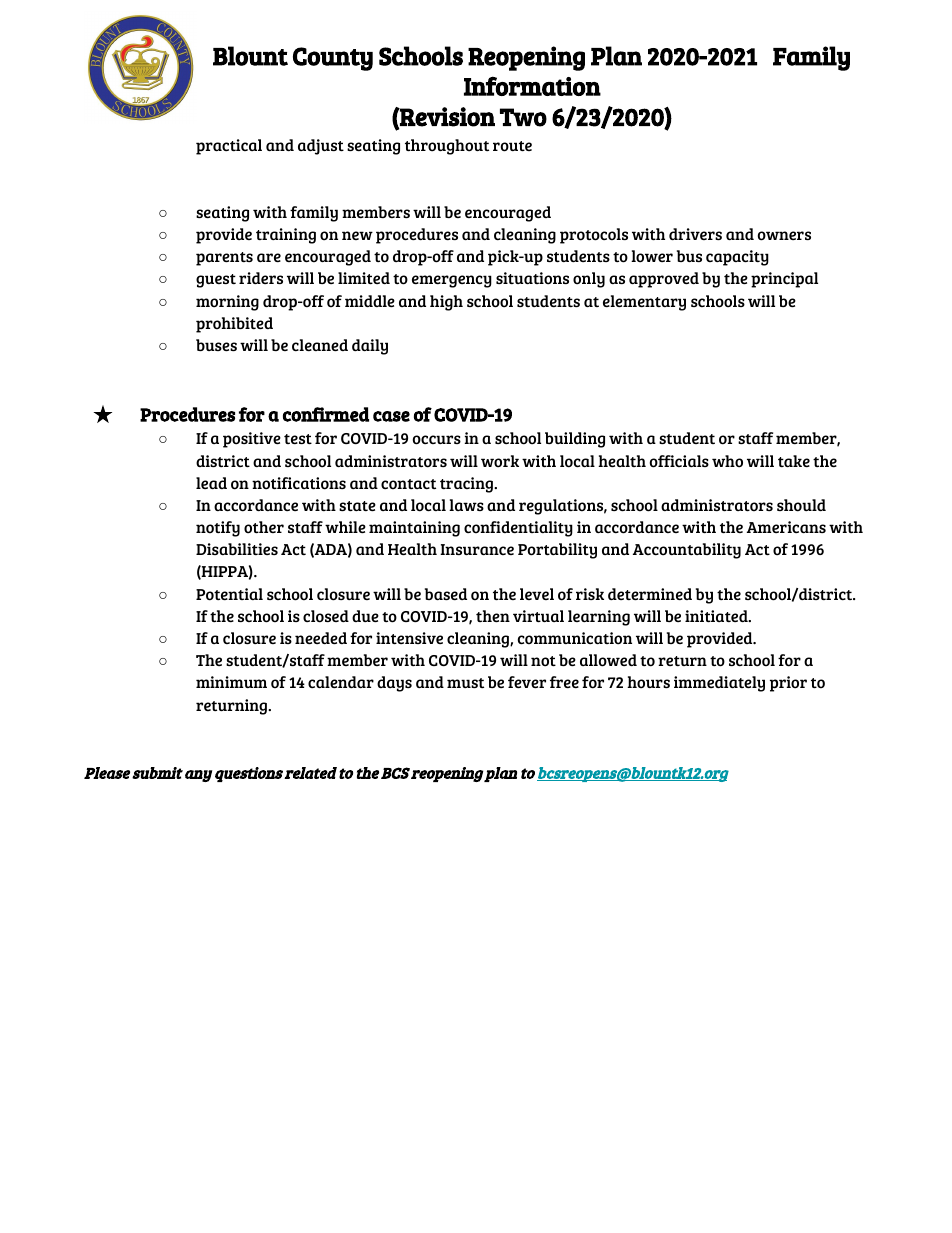 The height and width of the page is (1233, 952). What do you see at coordinates (532, 278) in the page?
I see `situations` at bounding box center [532, 278].
